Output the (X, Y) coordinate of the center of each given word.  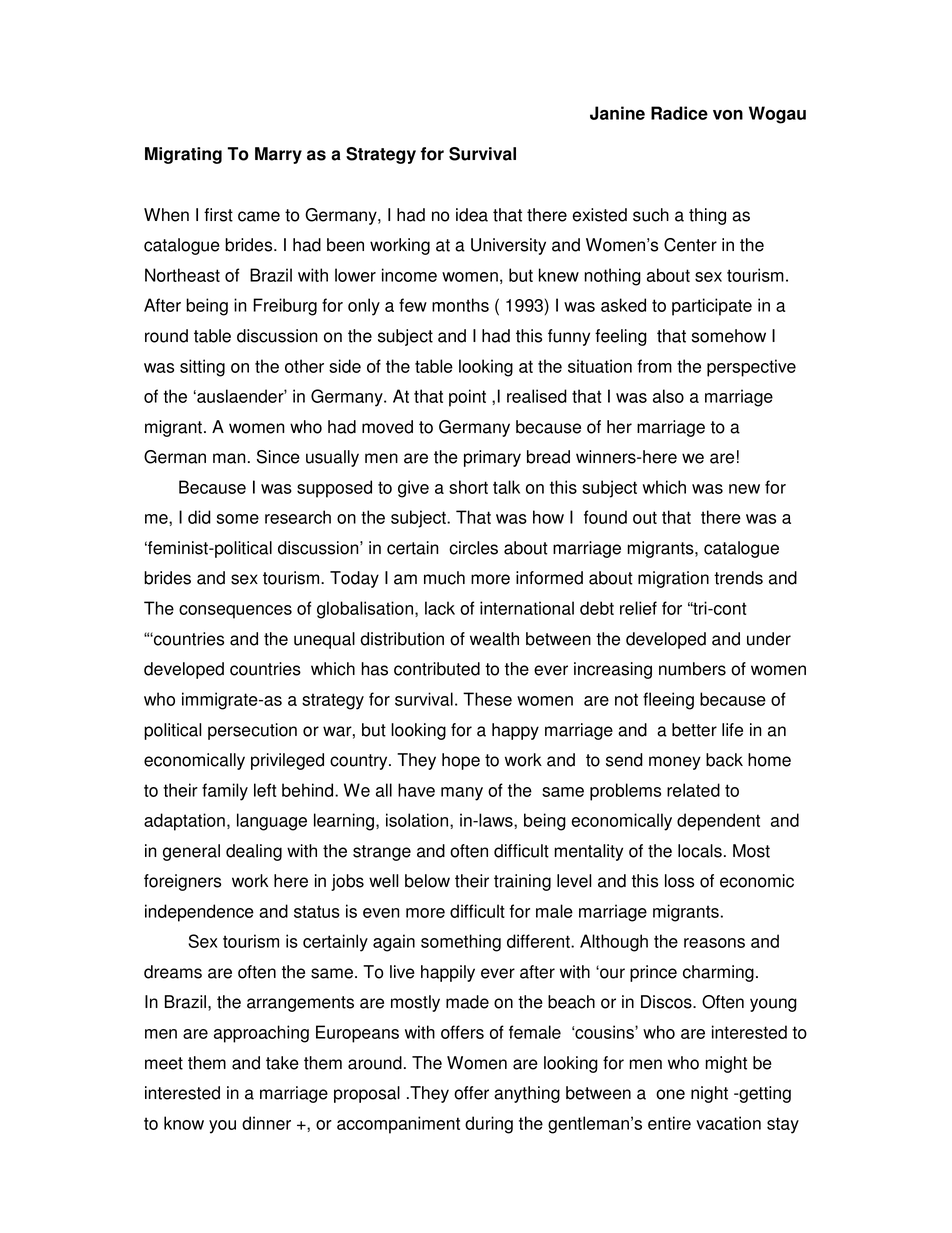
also (668, 396)
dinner (266, 1123)
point (467, 398)
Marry (278, 155)
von (728, 115)
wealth (494, 639)
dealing (254, 852)
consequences (235, 612)
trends (738, 578)
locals (700, 851)
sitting (202, 368)
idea (472, 215)
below (427, 881)
